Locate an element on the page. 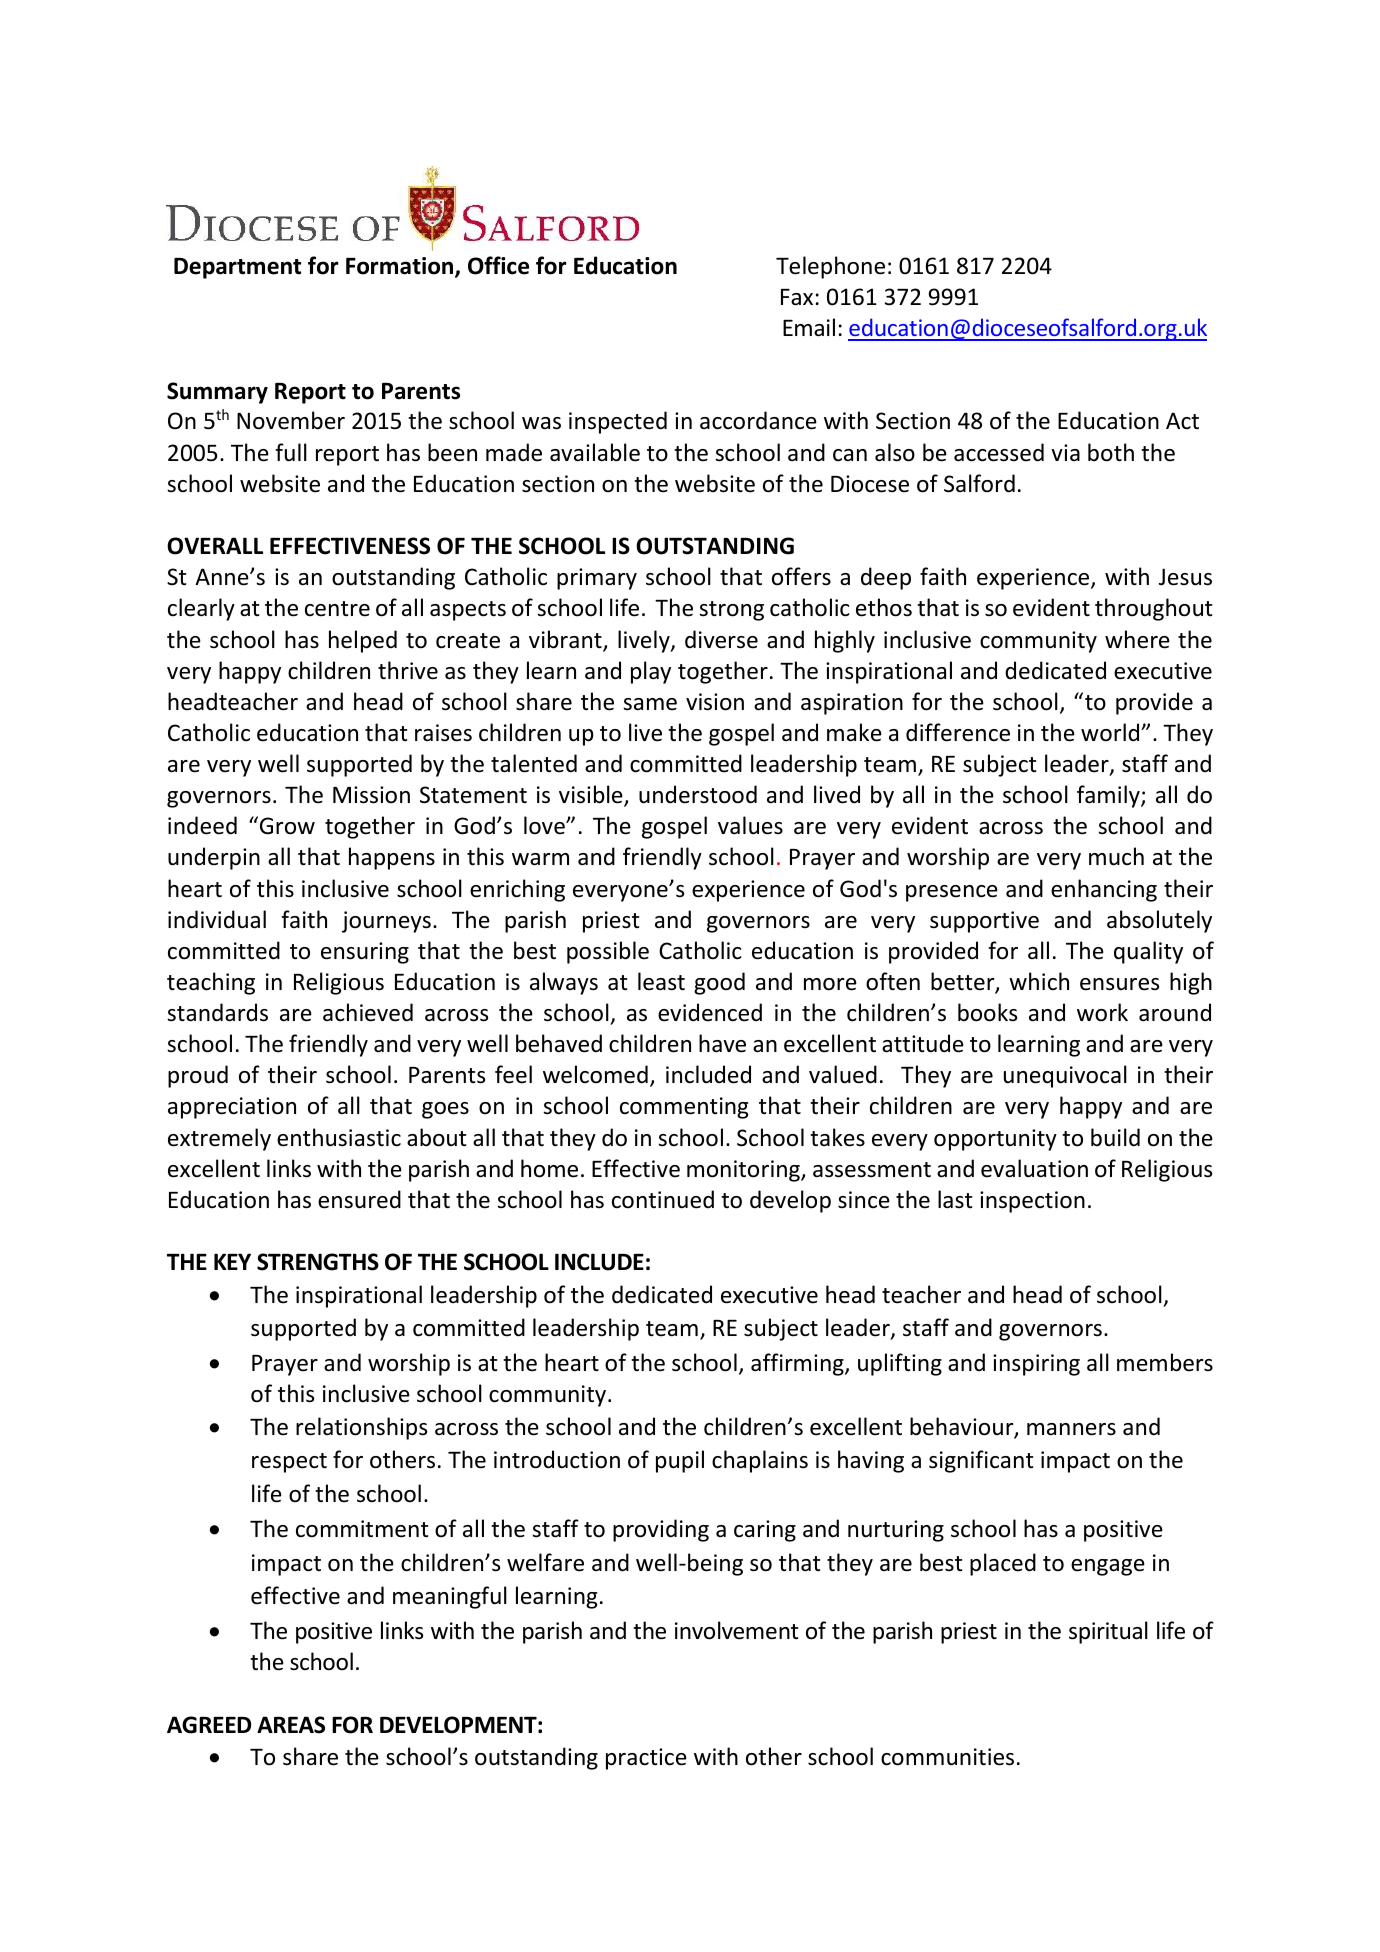  Department is located at coordinates (237, 268).
